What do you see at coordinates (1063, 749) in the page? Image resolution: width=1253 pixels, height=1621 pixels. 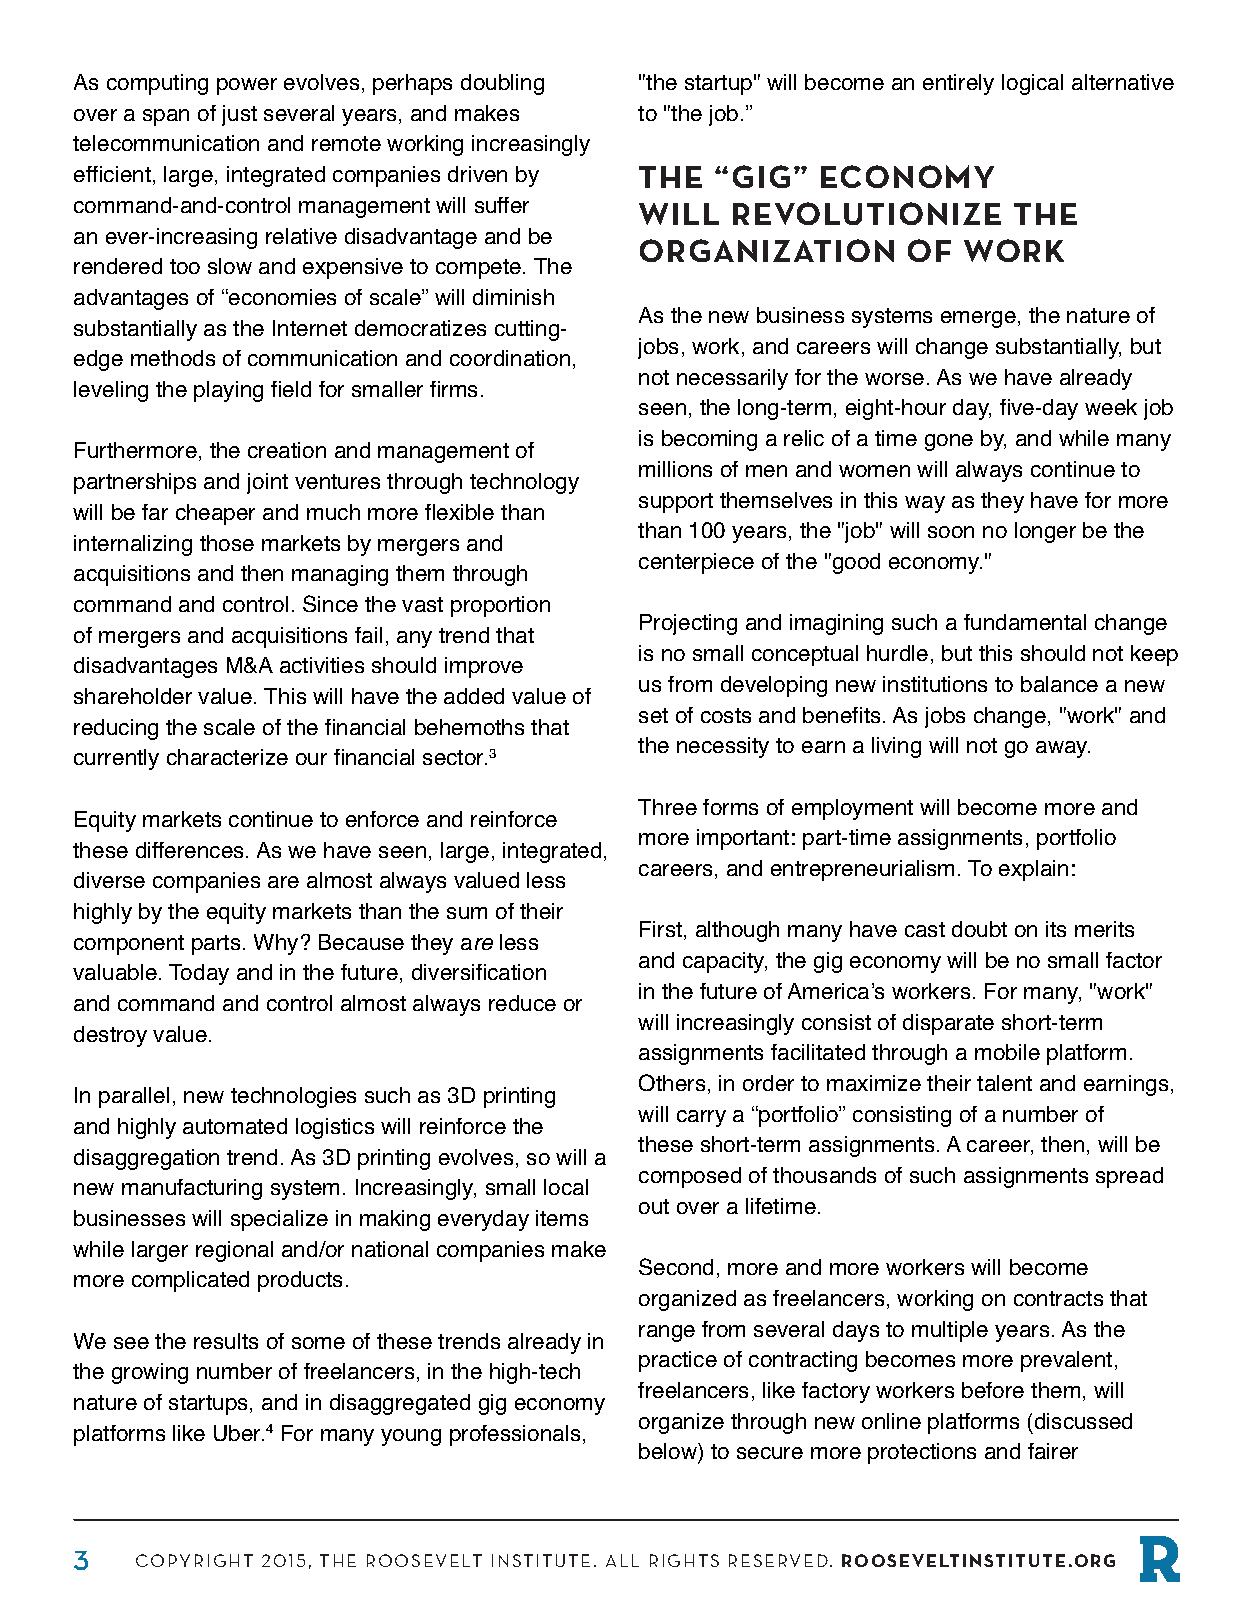 I see `away` at bounding box center [1063, 749].
